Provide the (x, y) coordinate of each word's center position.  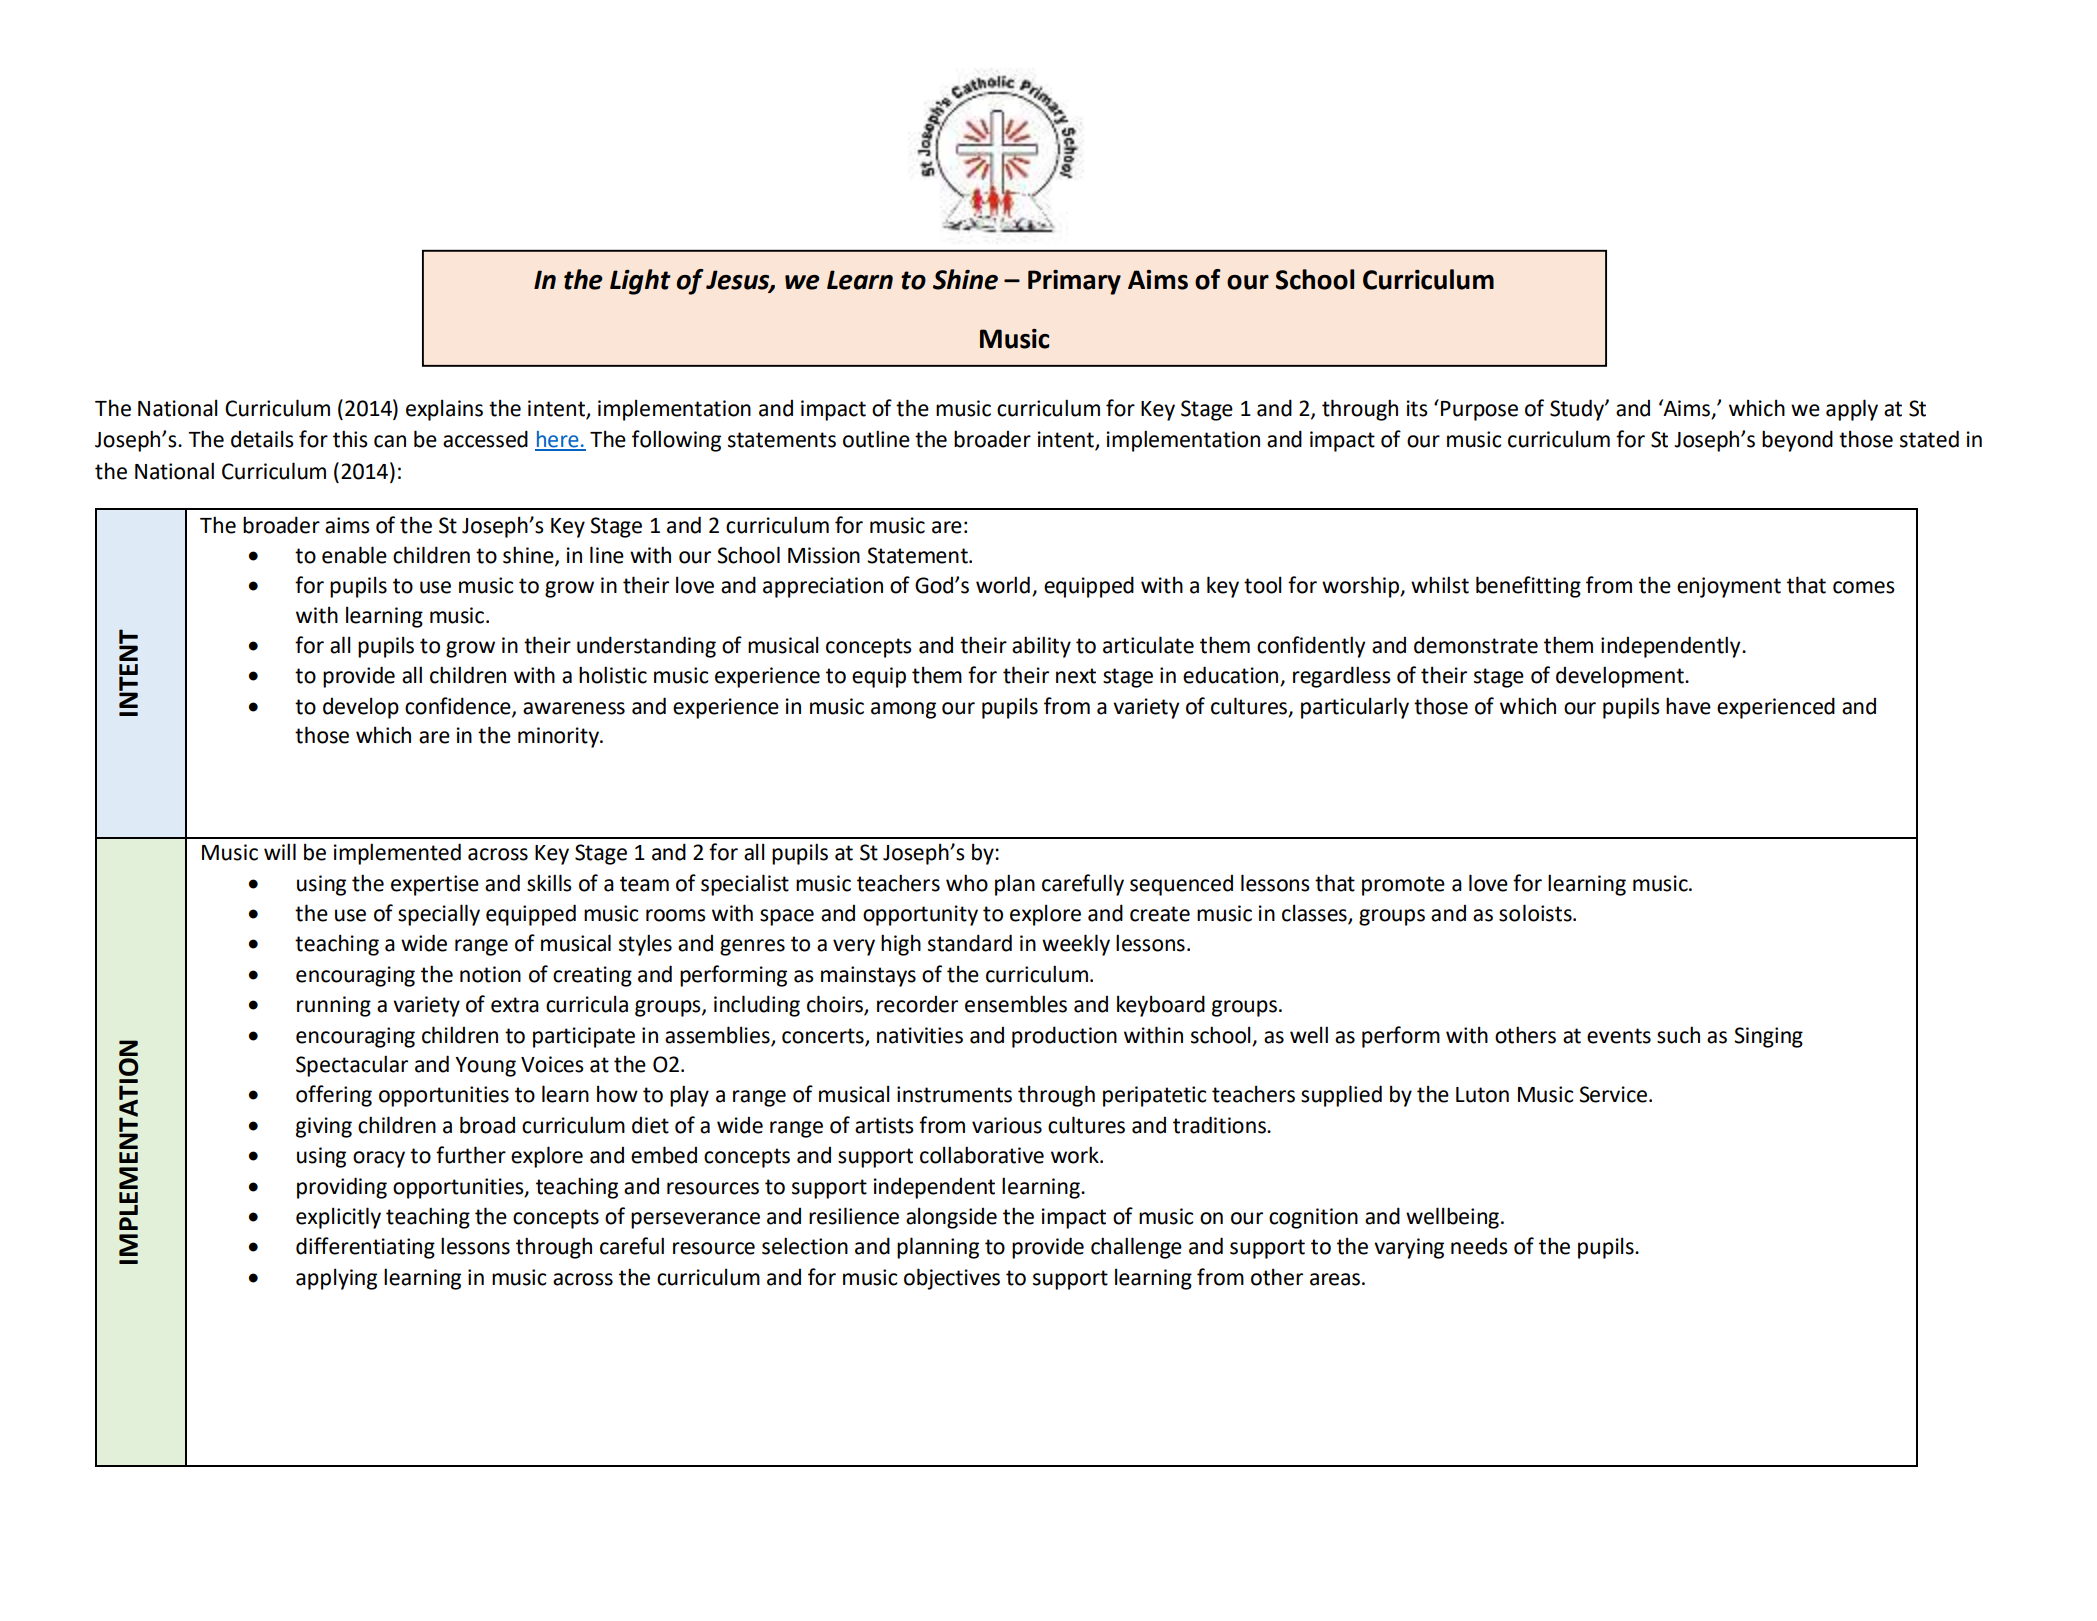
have (1688, 706)
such (1678, 1035)
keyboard (1161, 1006)
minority (559, 737)
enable (354, 555)
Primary (1074, 282)
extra (515, 1005)
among (903, 710)
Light (640, 282)
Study (1578, 410)
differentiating (365, 1248)
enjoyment (1729, 587)
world (1003, 585)
